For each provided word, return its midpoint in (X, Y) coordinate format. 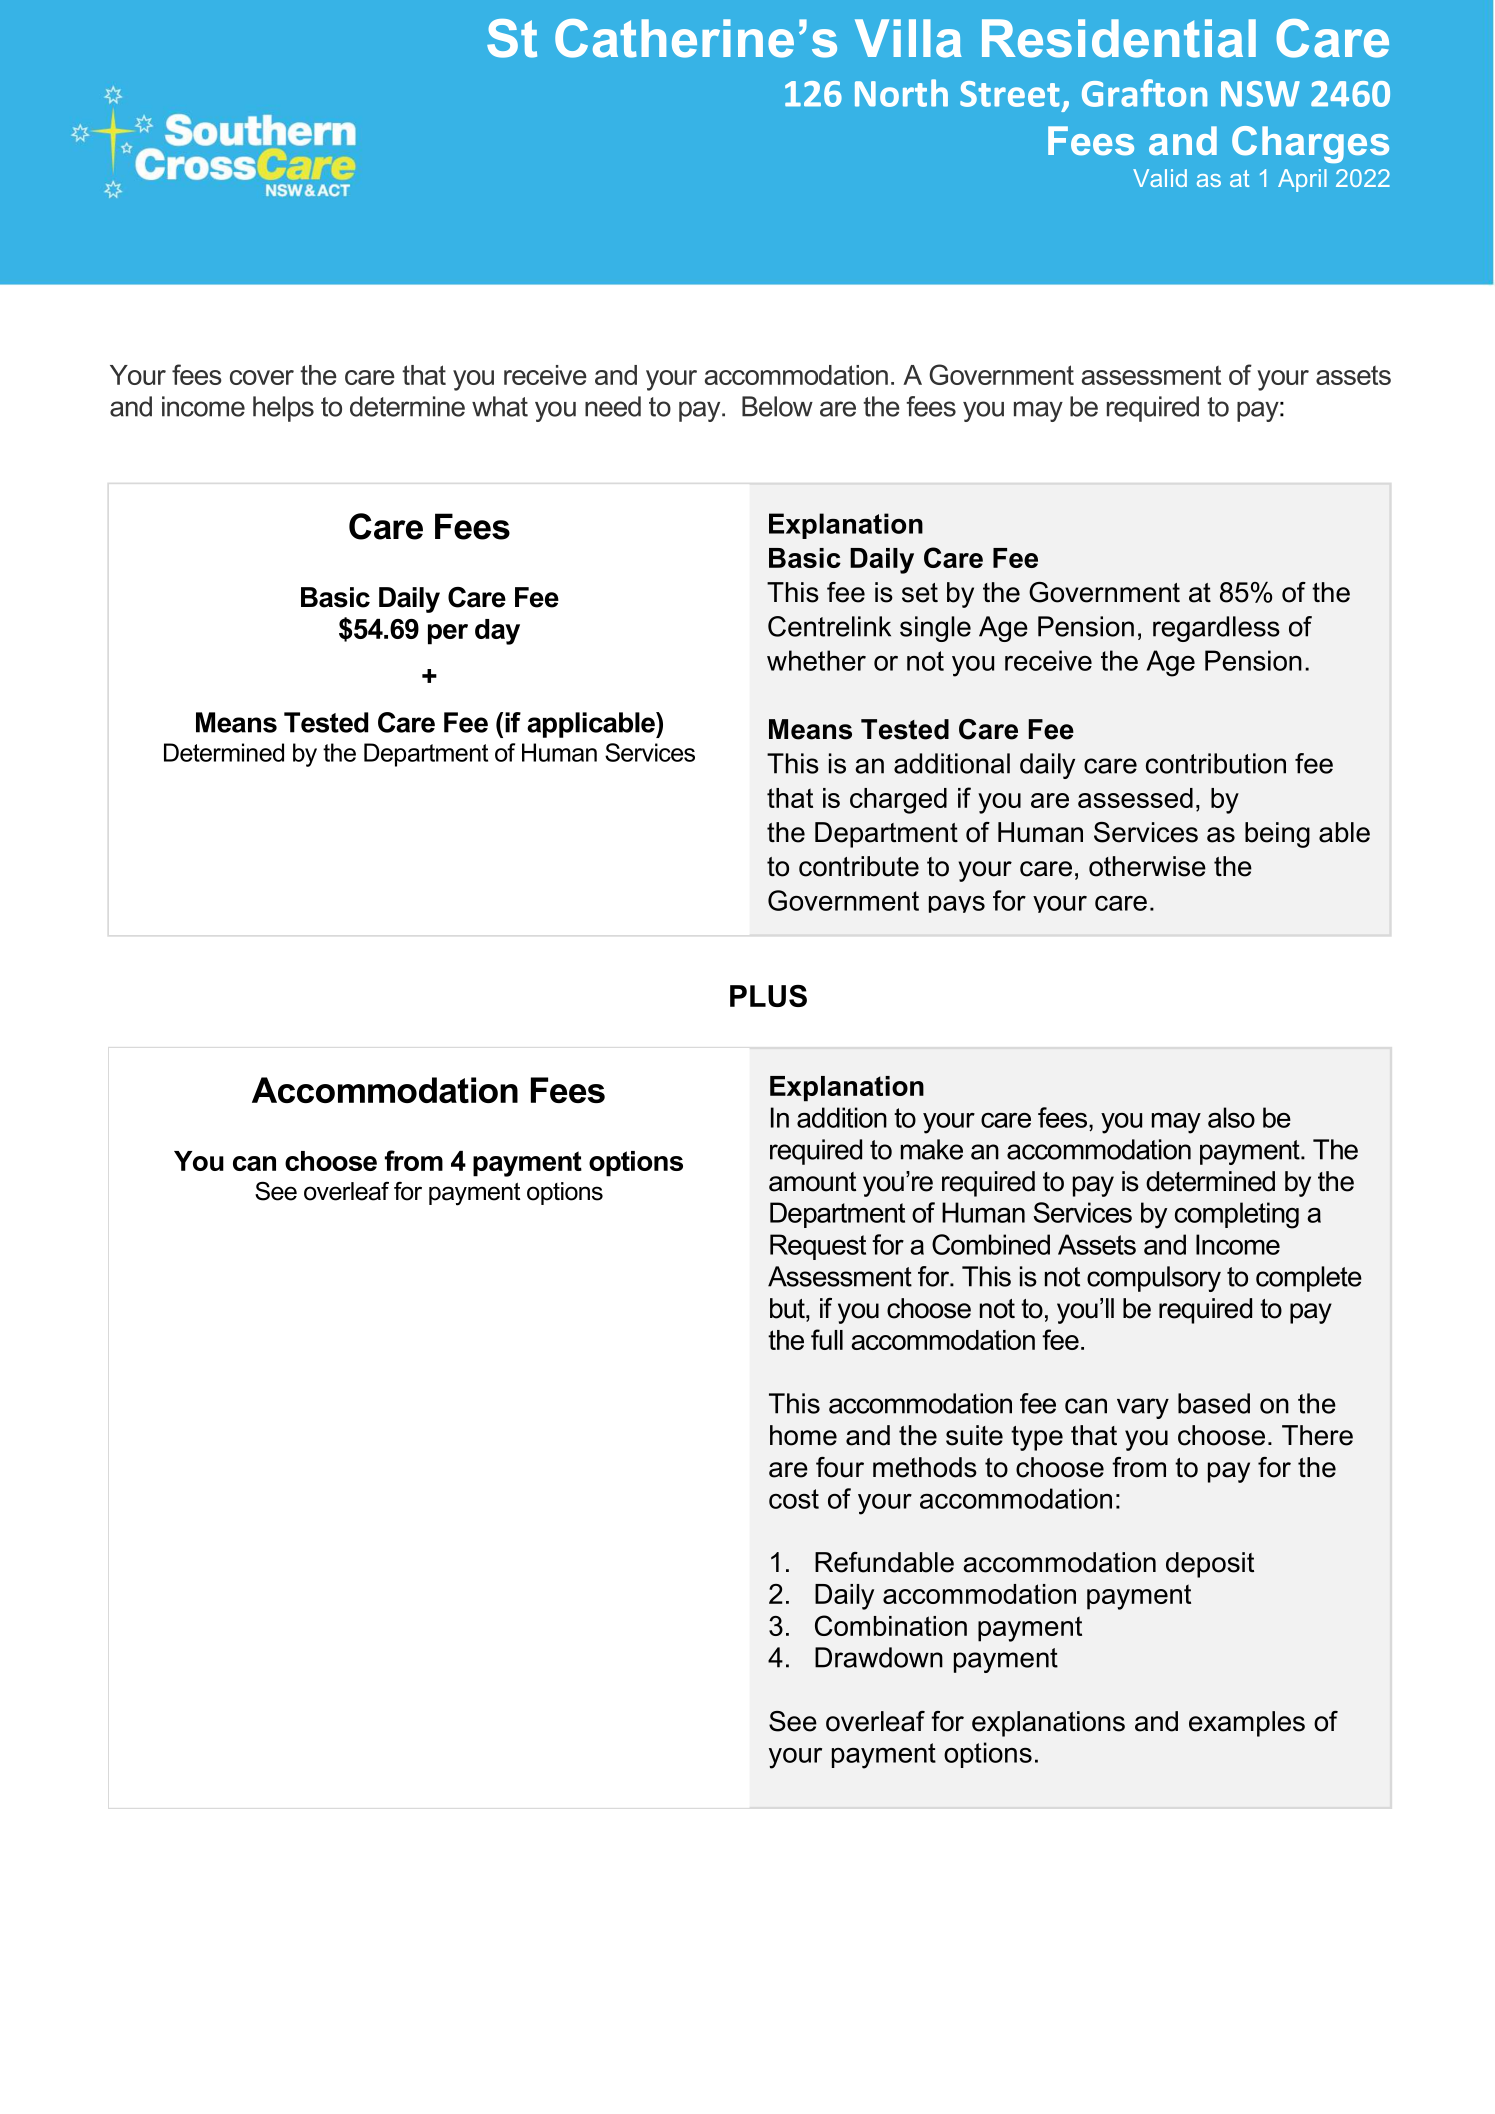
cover (262, 377)
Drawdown (879, 1657)
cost (794, 1499)
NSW (1260, 94)
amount (812, 1182)
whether (816, 660)
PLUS (768, 996)
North (901, 93)
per (448, 634)
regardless (1216, 629)
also (1231, 1117)
